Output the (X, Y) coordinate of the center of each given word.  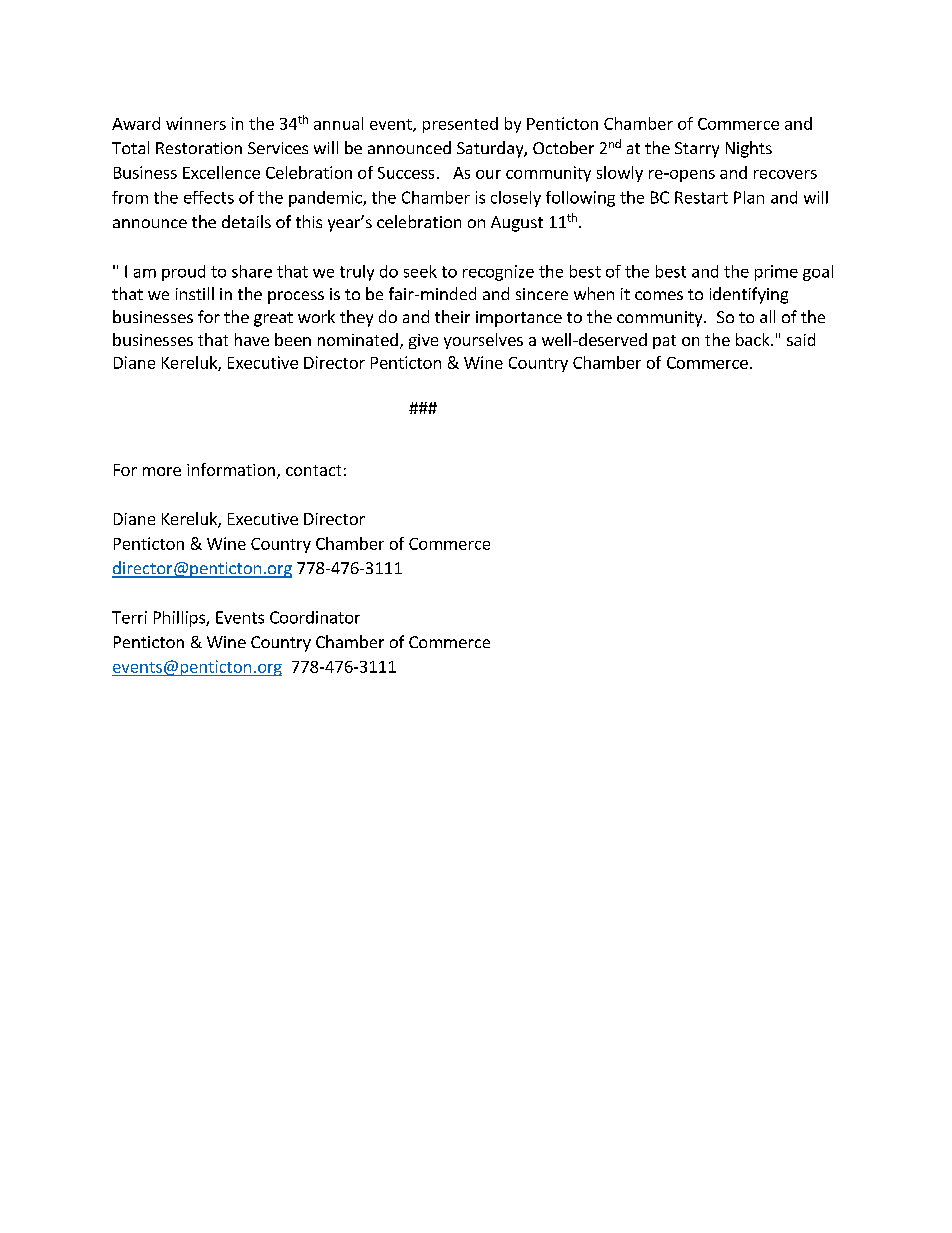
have (252, 339)
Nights (749, 149)
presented (460, 125)
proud (183, 273)
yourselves (483, 341)
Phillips (180, 619)
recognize (498, 273)
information (231, 469)
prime (776, 273)
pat (664, 342)
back (754, 339)
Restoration (199, 148)
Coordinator (315, 617)
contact (313, 470)
